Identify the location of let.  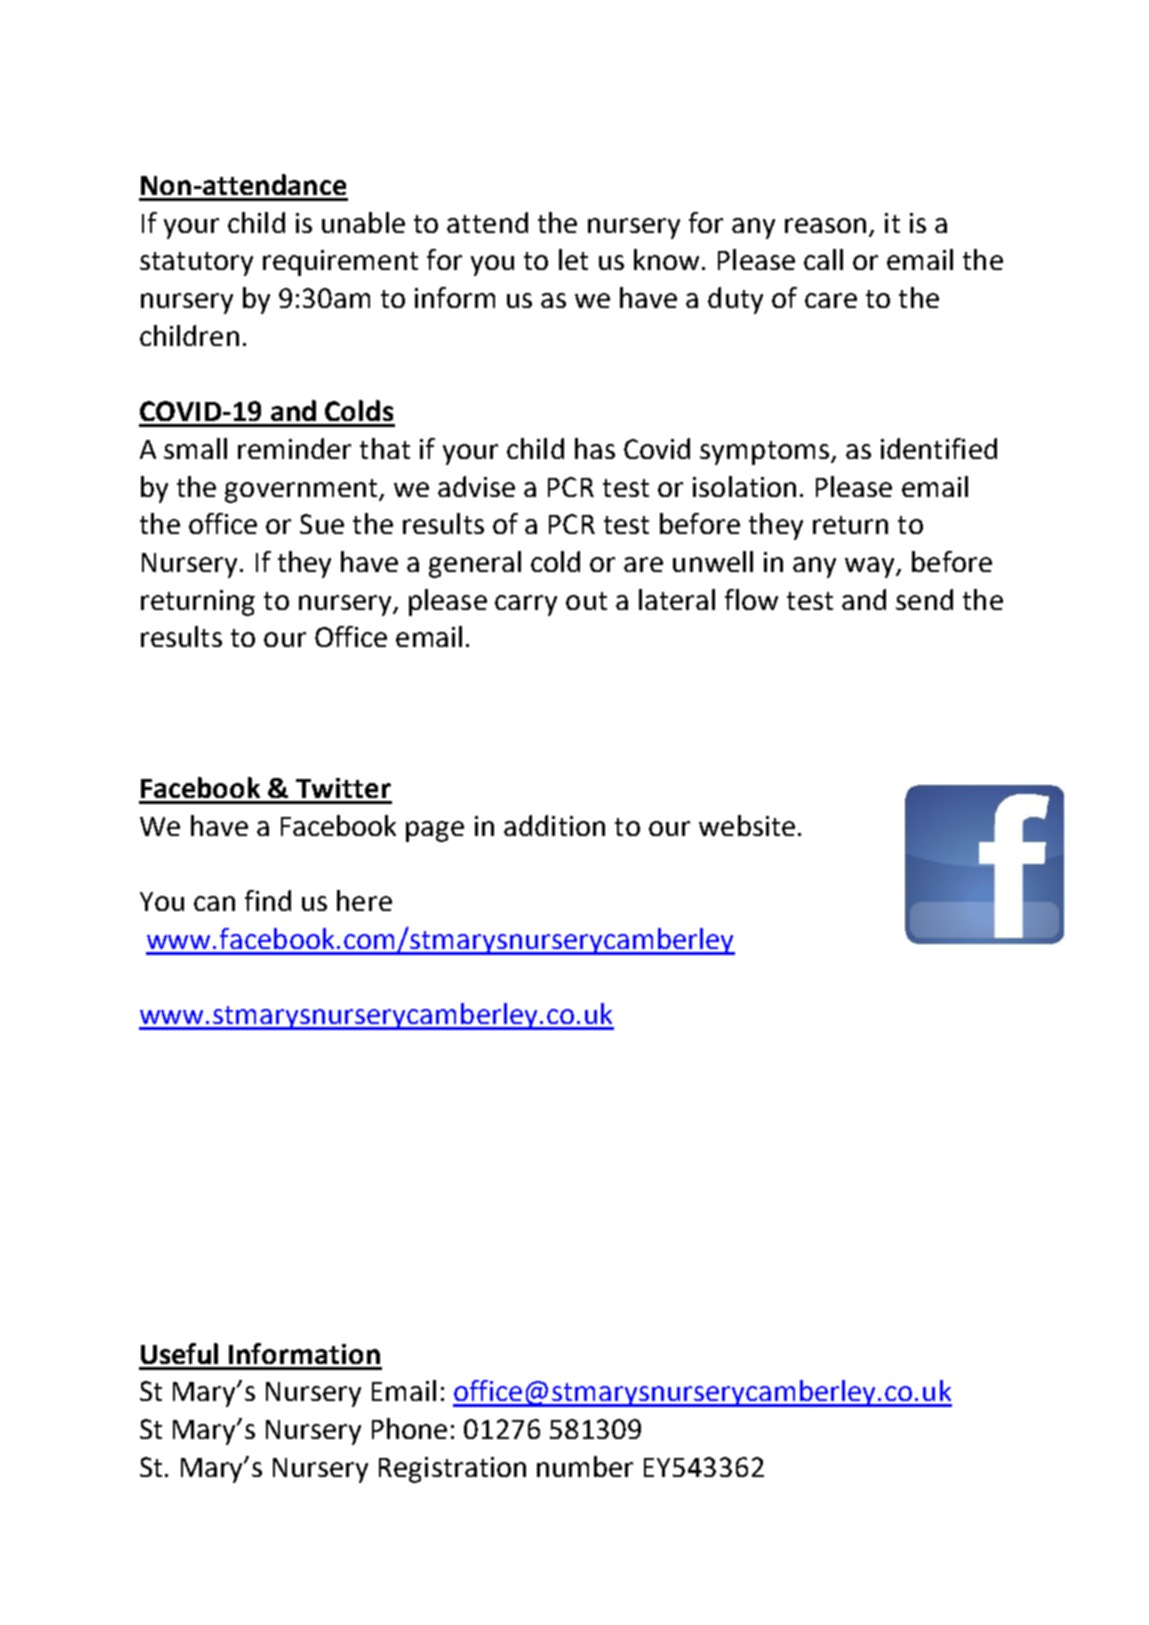
(573, 259).
